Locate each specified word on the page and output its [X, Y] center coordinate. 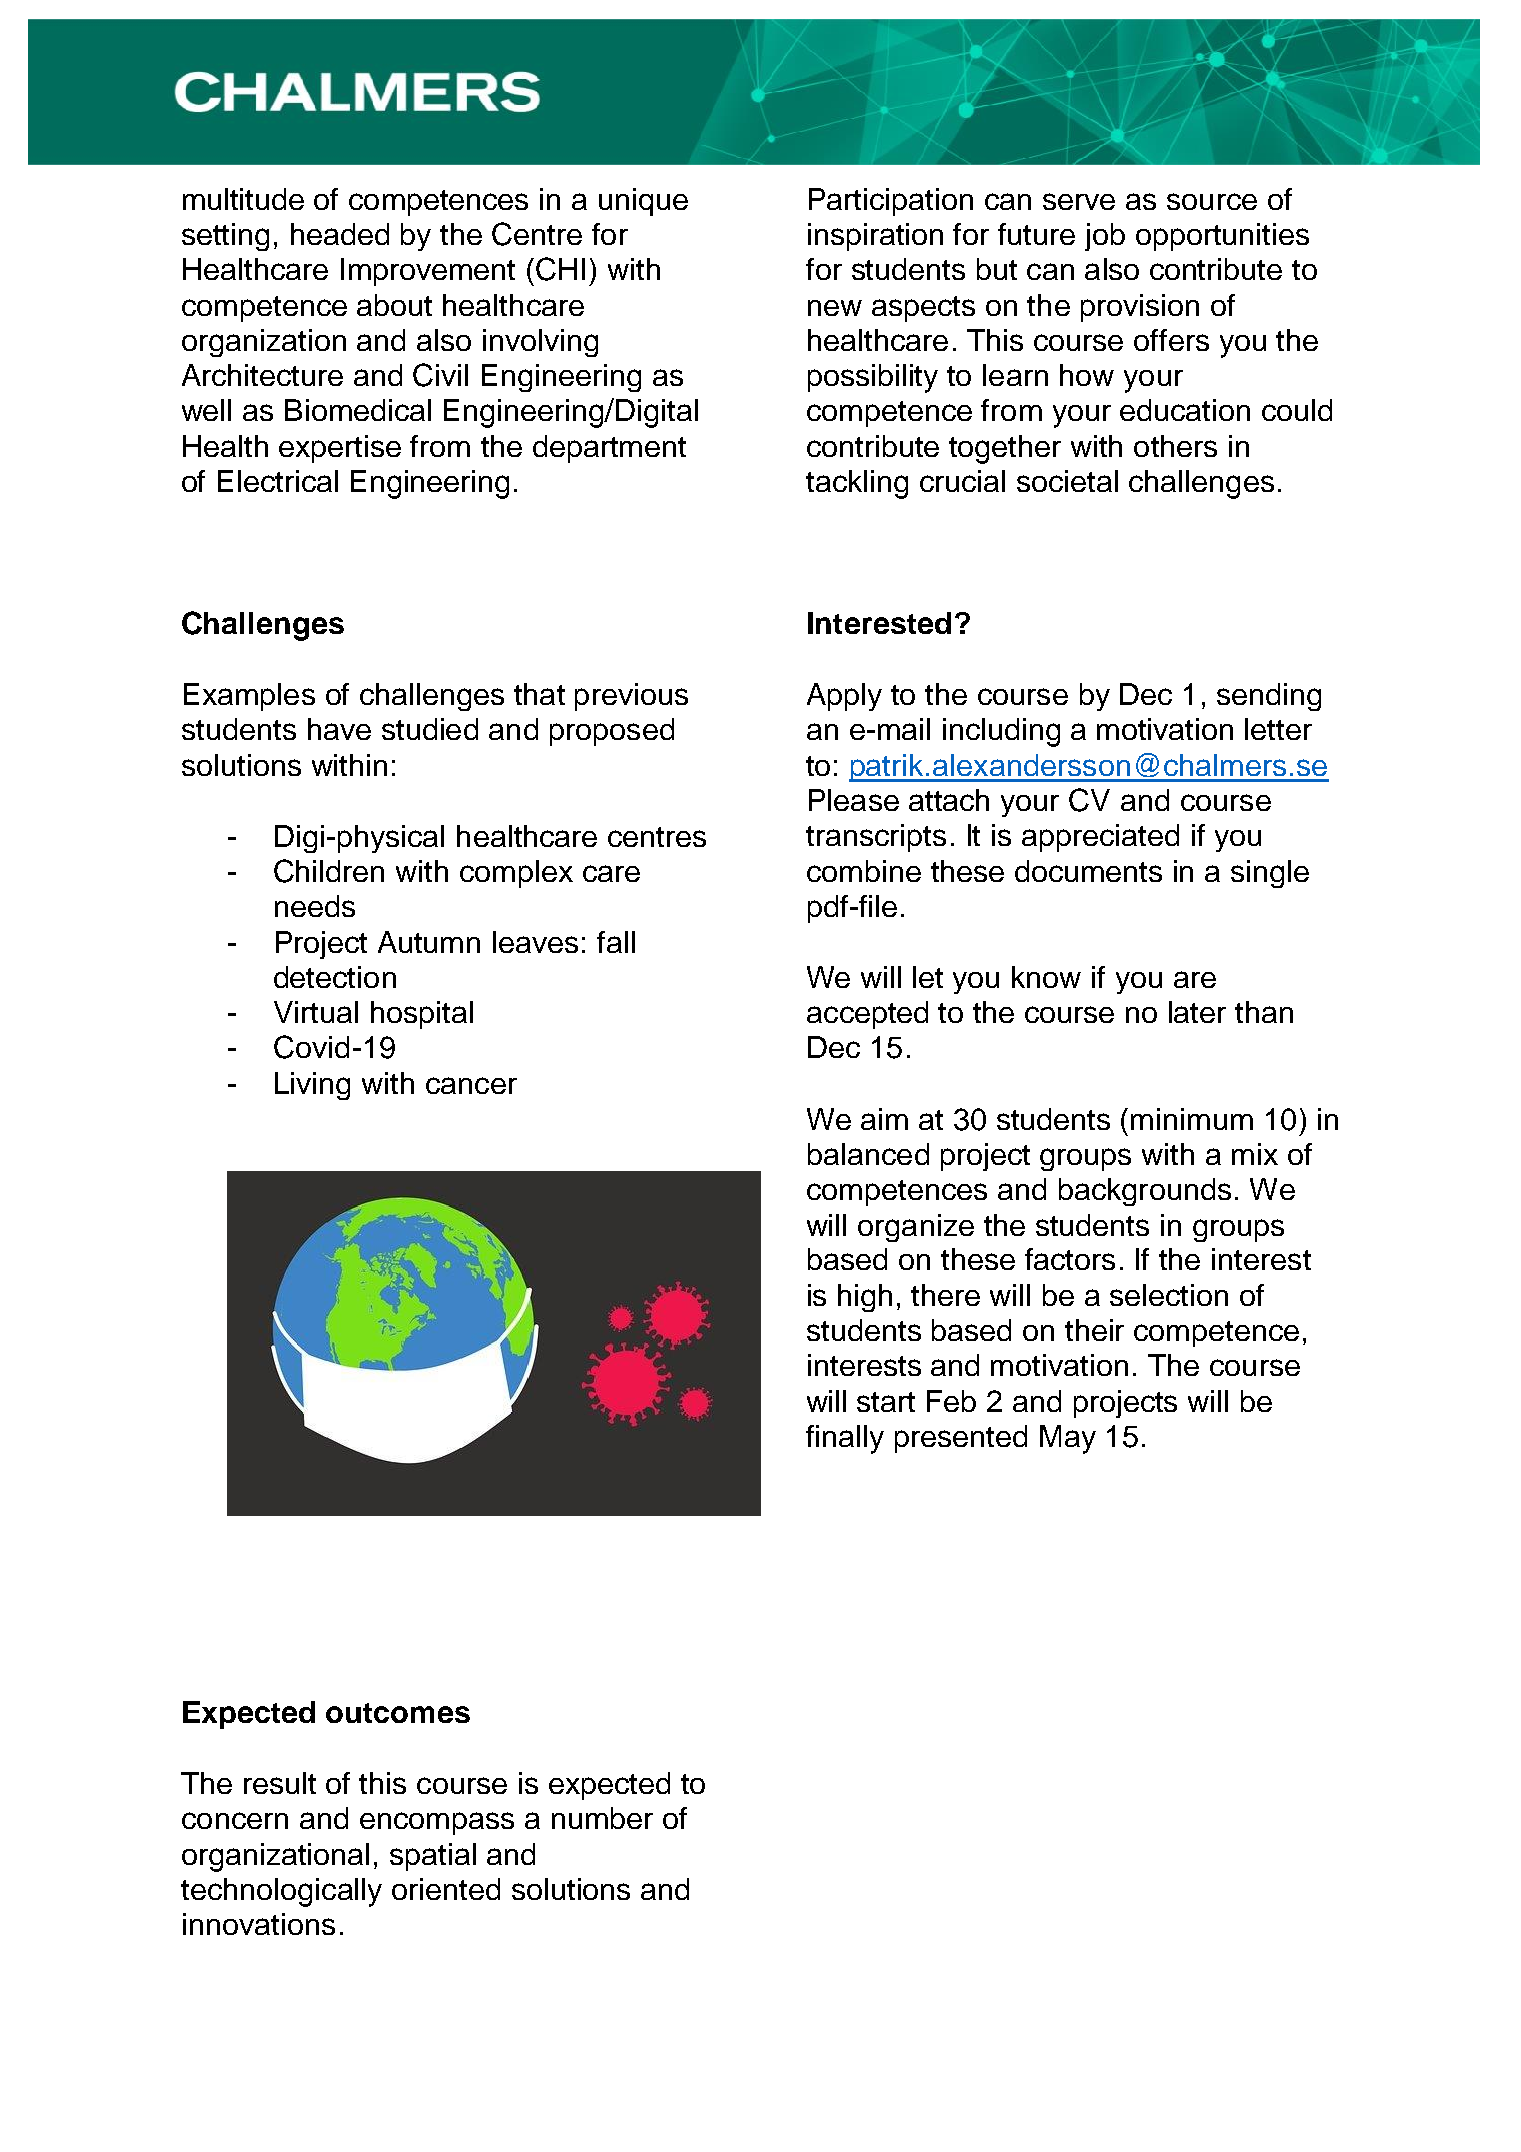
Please [854, 800]
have [339, 729]
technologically [281, 1892]
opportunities [1222, 237]
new [835, 308]
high [865, 1298]
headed [340, 234]
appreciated [1100, 838]
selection [1169, 1295]
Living [312, 1086]
